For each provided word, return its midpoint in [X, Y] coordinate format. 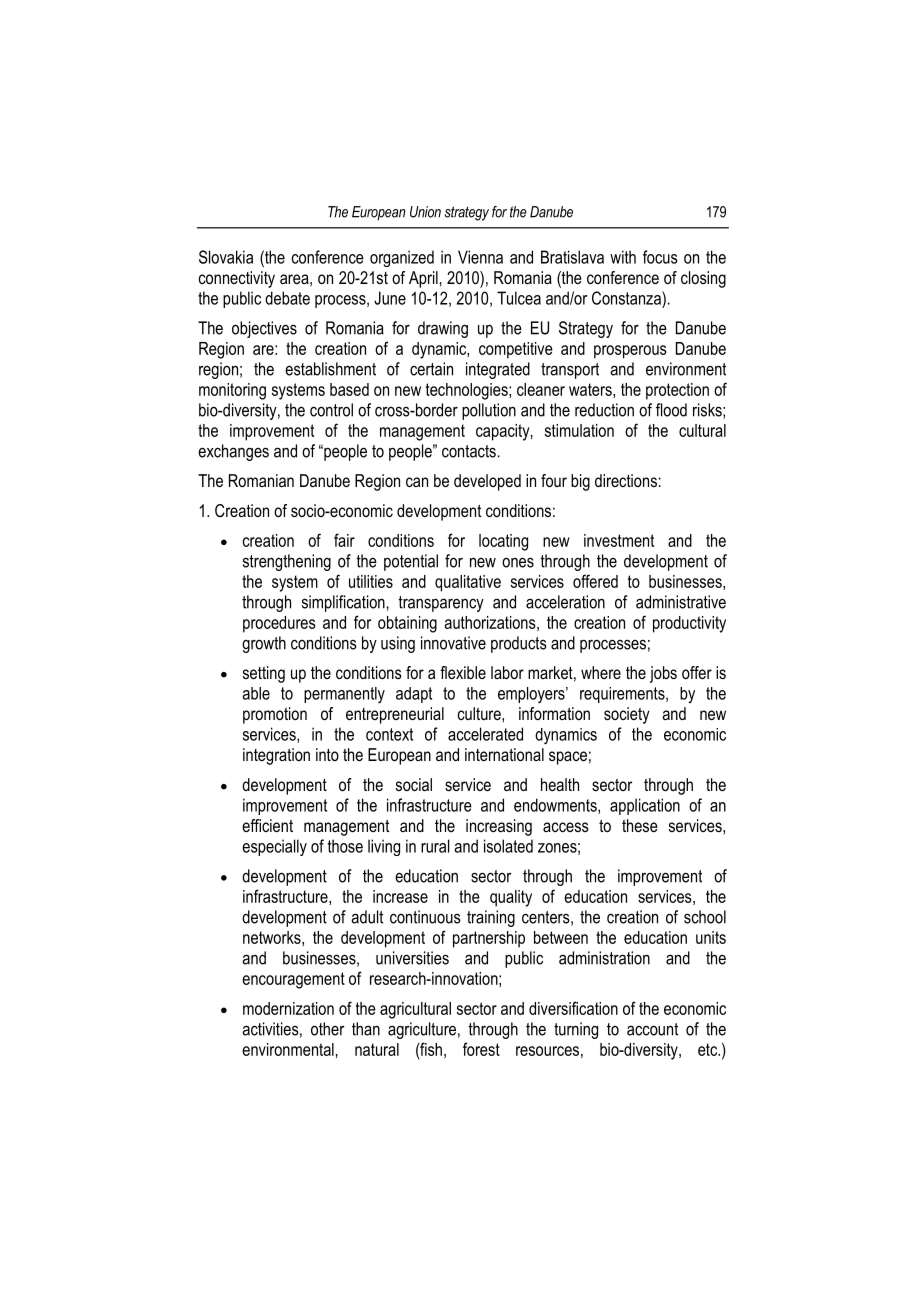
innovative [453, 643]
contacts [469, 451]
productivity [689, 624]
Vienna [480, 257]
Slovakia [226, 257]
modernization [288, 1008]
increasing [499, 827]
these [640, 825]
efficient [267, 825]
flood [671, 410]
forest [481, 1049]
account [652, 1029]
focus [660, 257]
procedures [279, 624]
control [331, 410]
